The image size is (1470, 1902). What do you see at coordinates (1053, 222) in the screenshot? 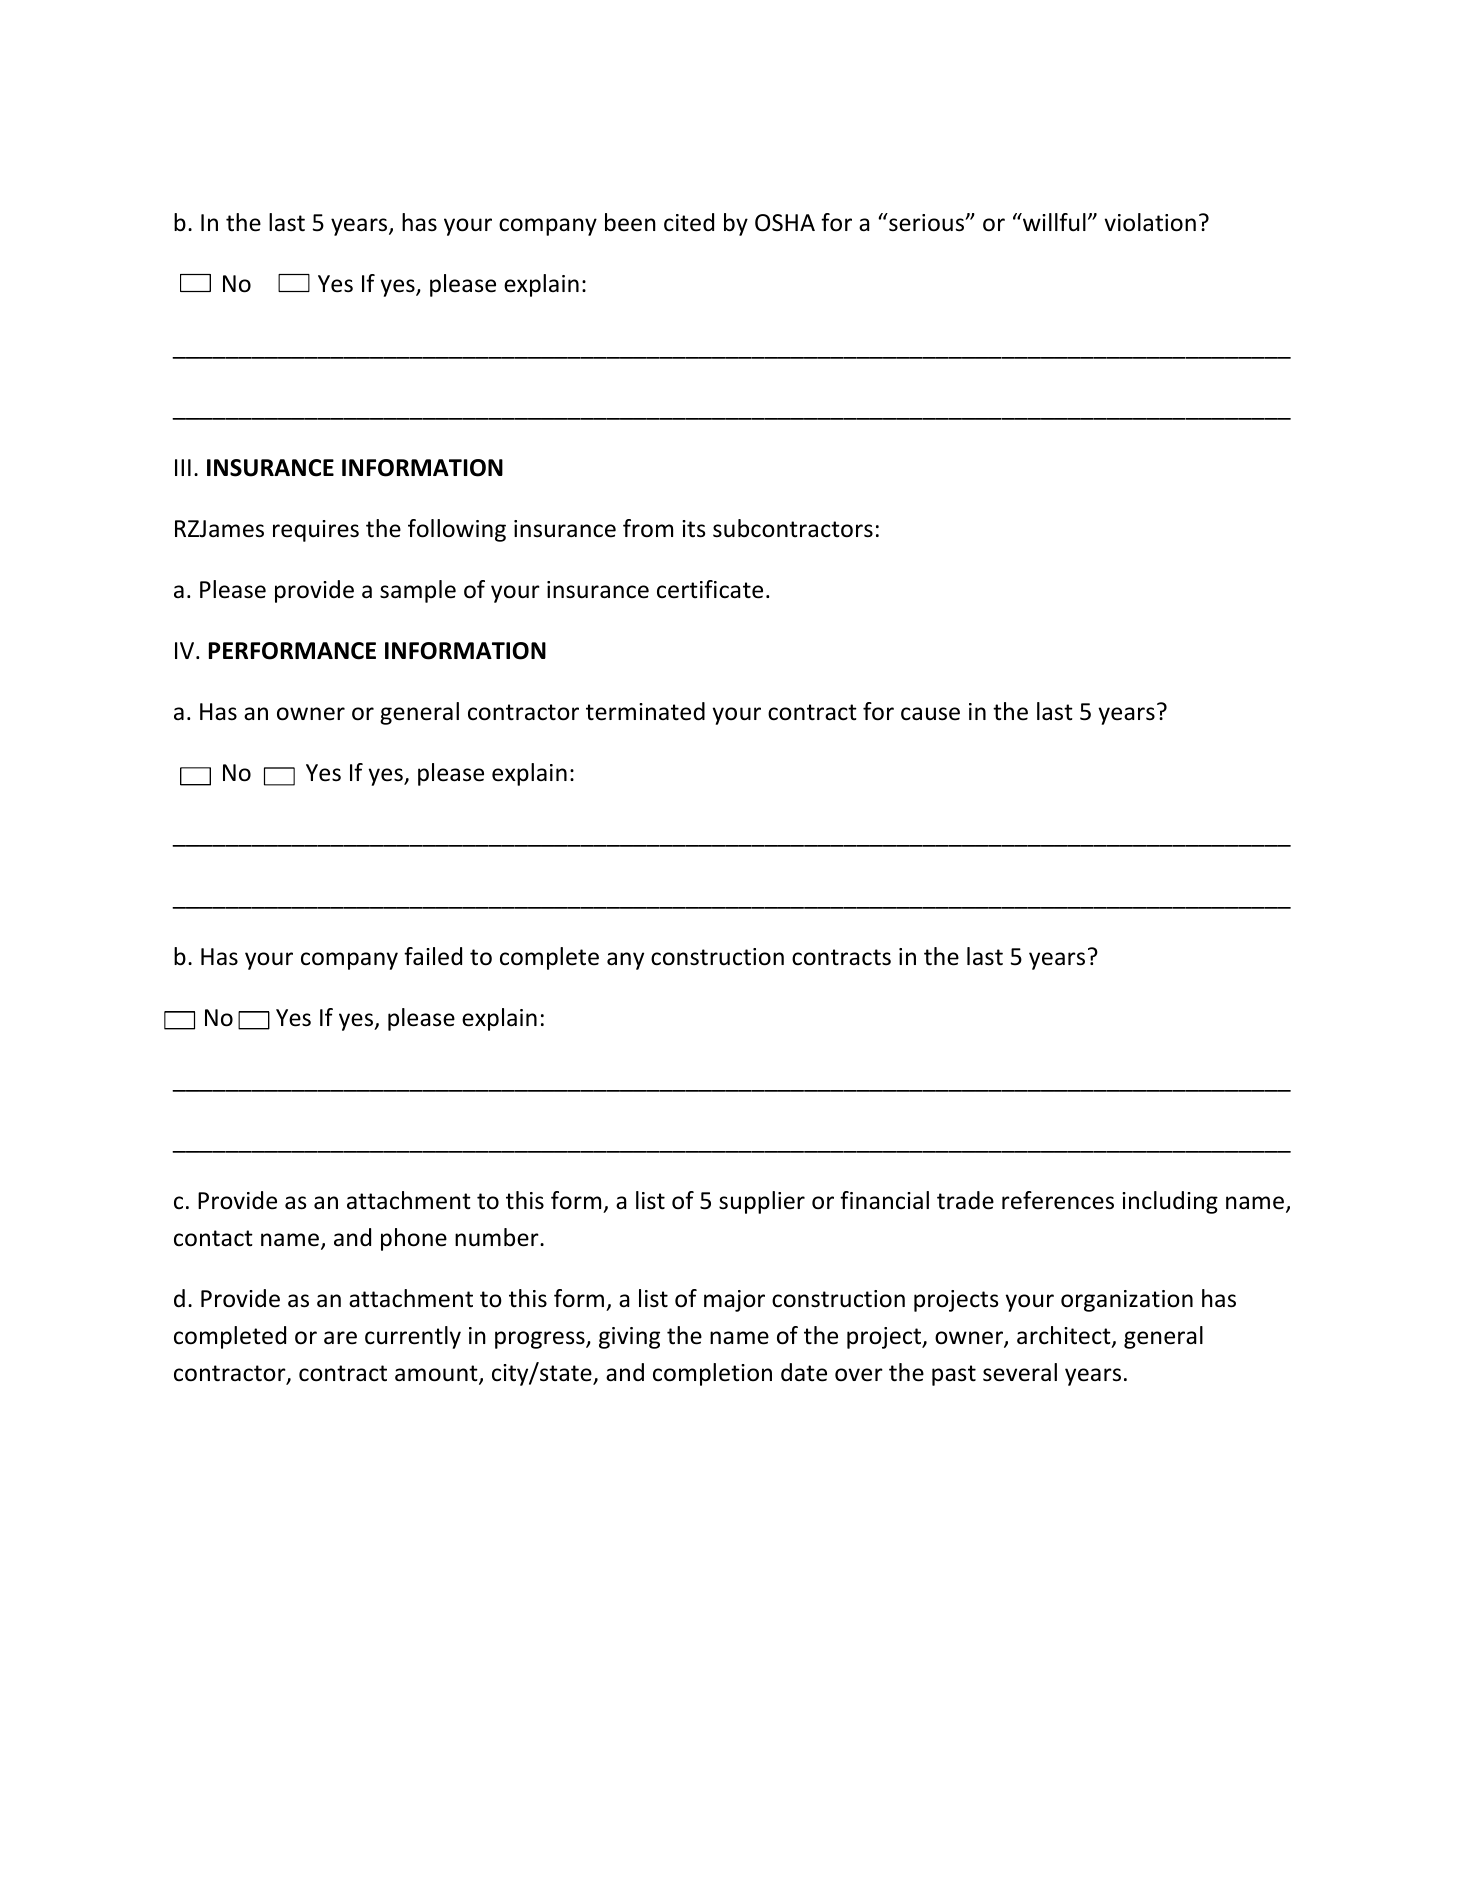
I see `willful` at bounding box center [1053, 222].
